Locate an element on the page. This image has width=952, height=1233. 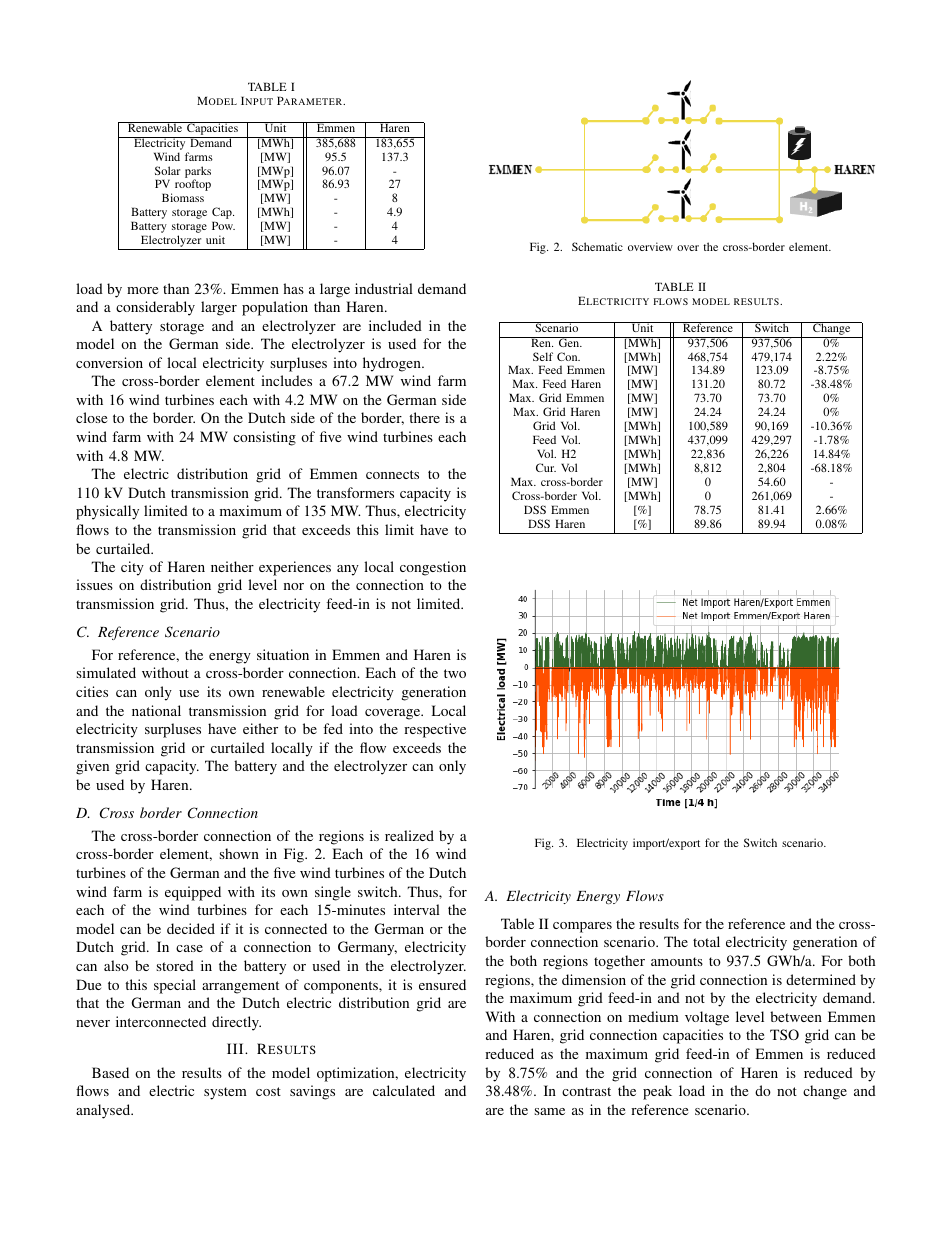
there is located at coordinates (424, 417).
